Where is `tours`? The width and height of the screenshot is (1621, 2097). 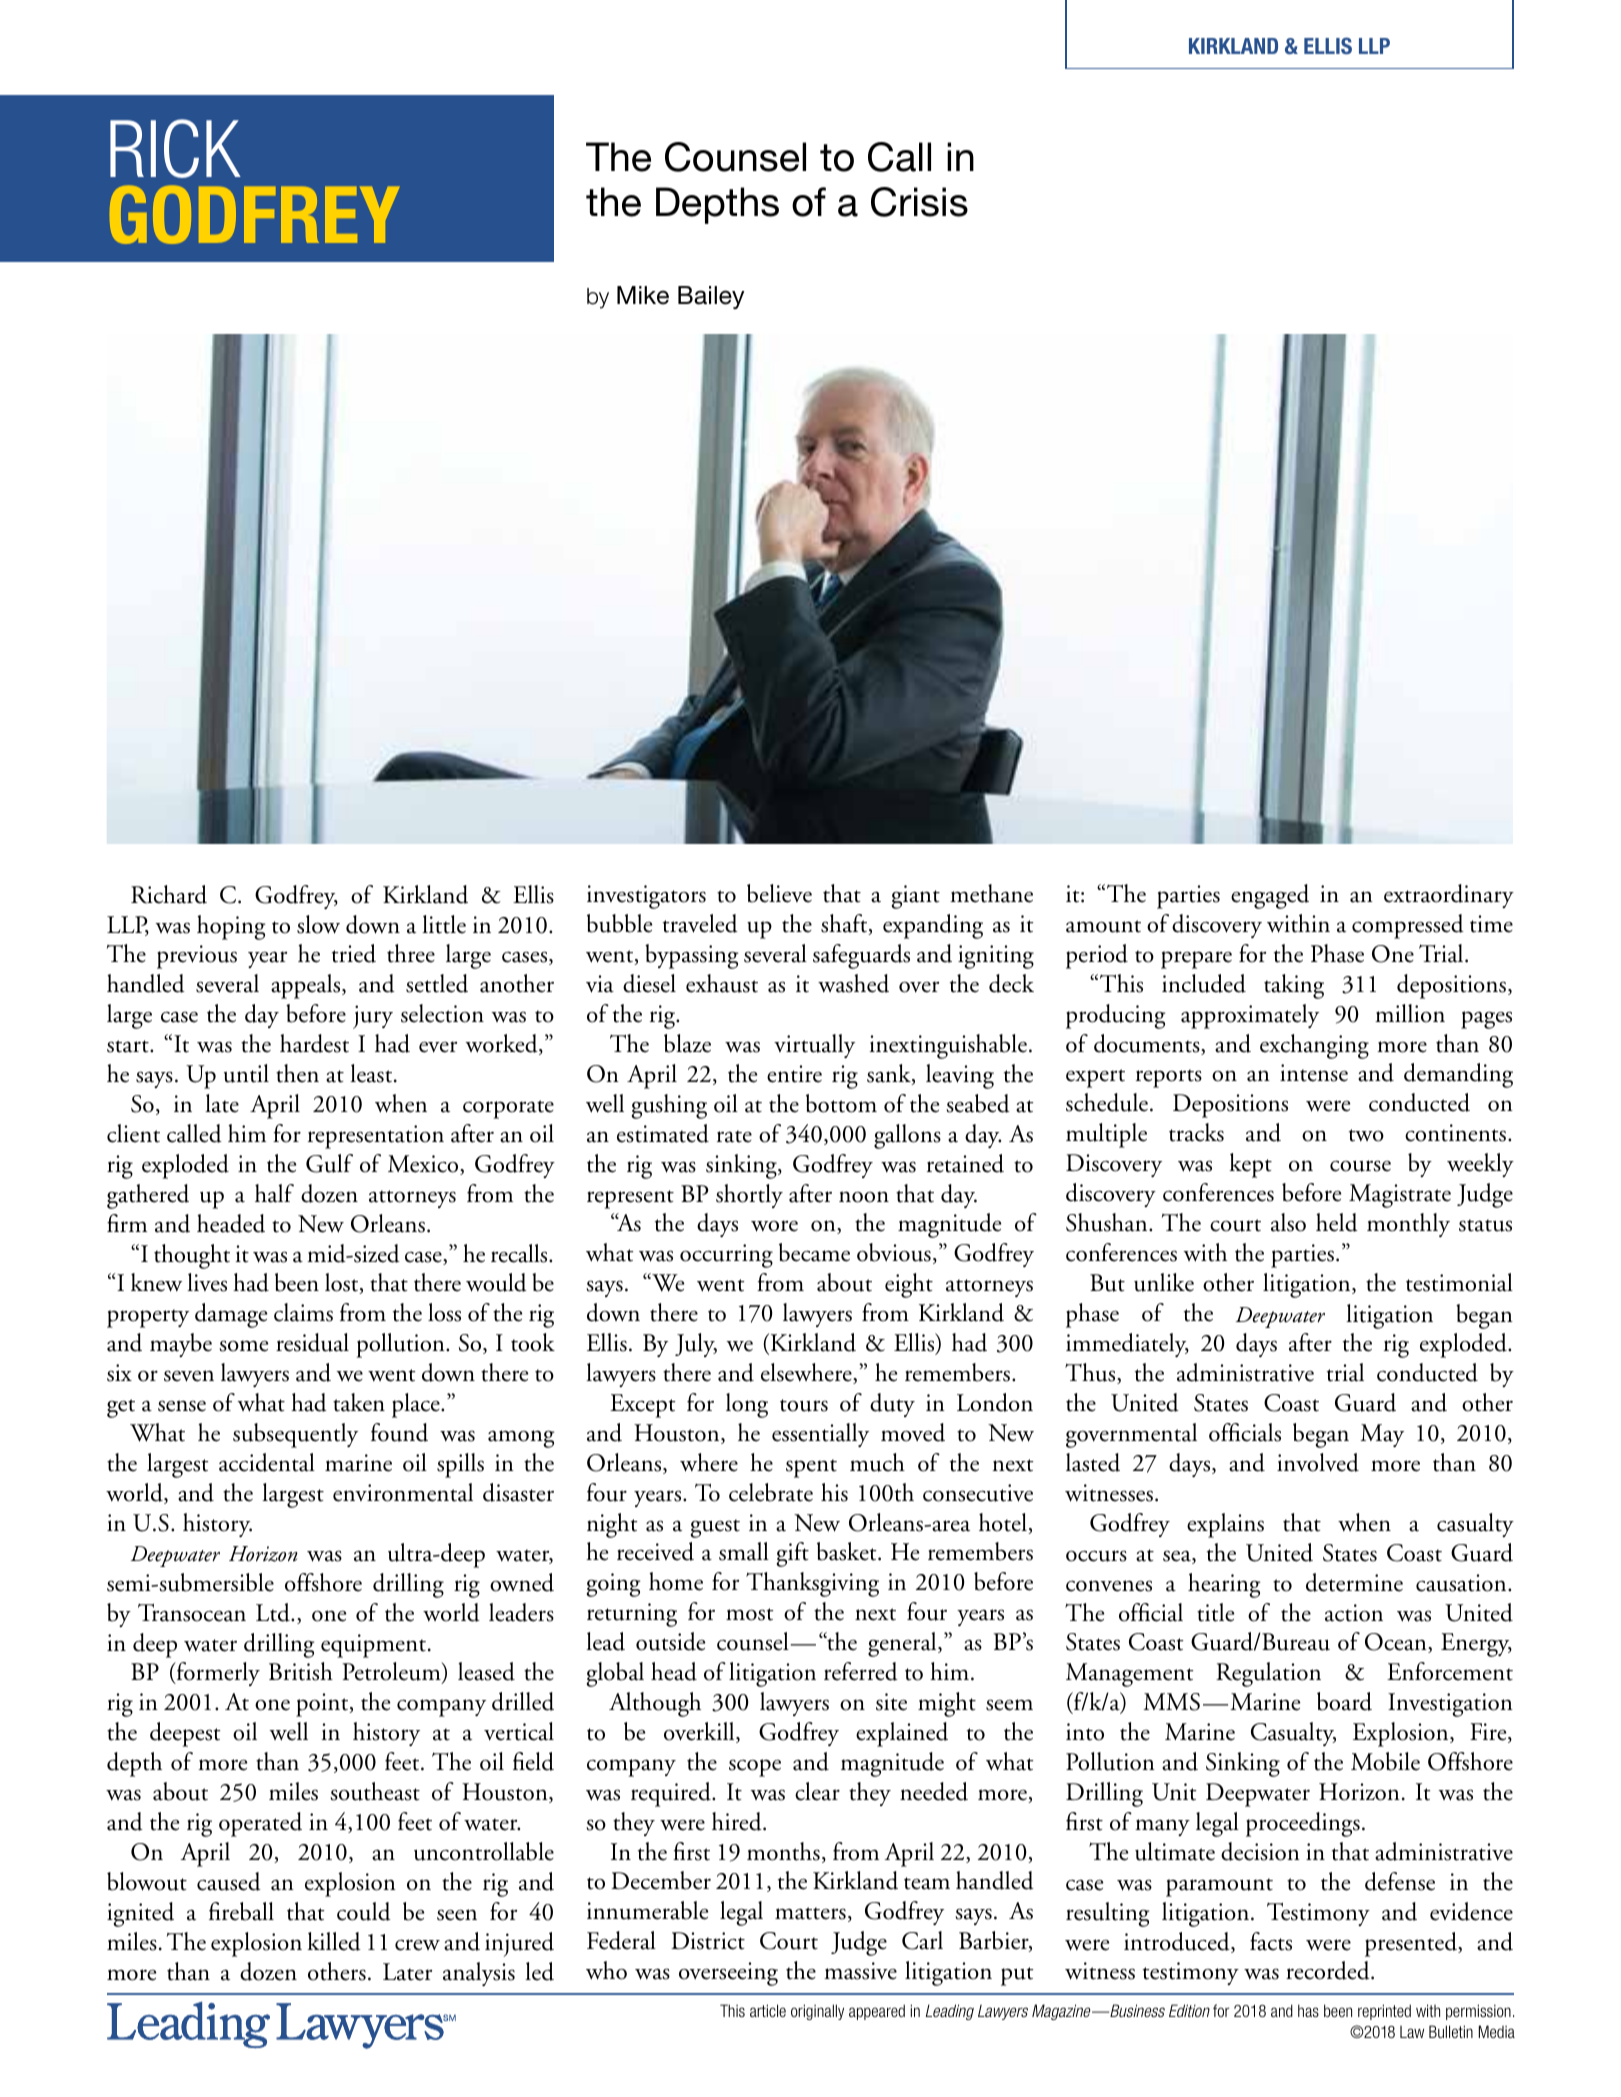 tours is located at coordinates (804, 1405).
